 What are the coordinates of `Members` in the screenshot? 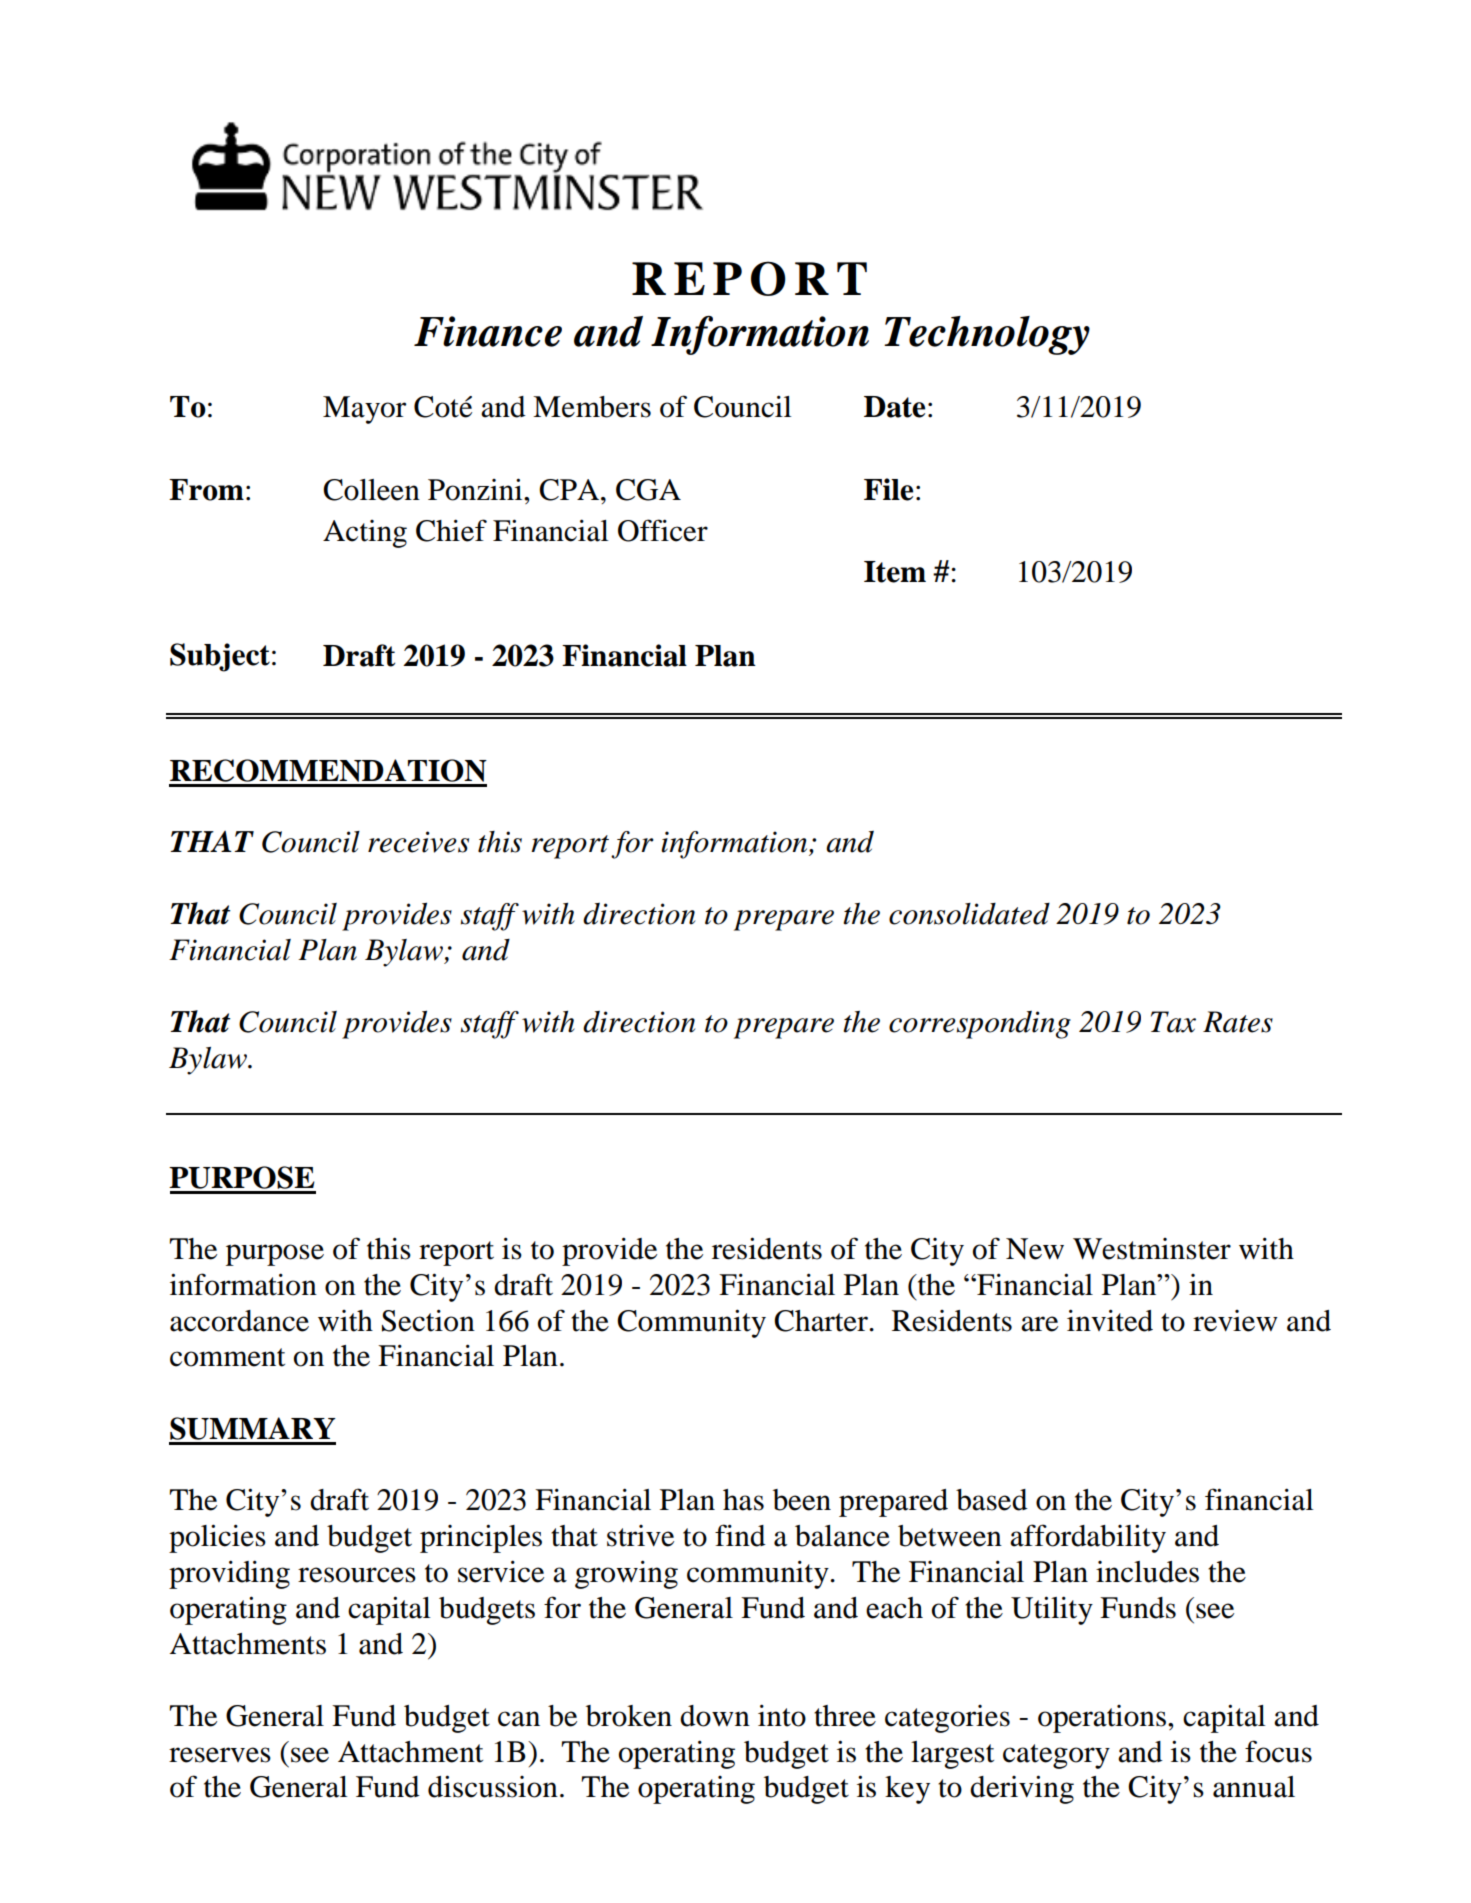 It's located at (592, 407).
